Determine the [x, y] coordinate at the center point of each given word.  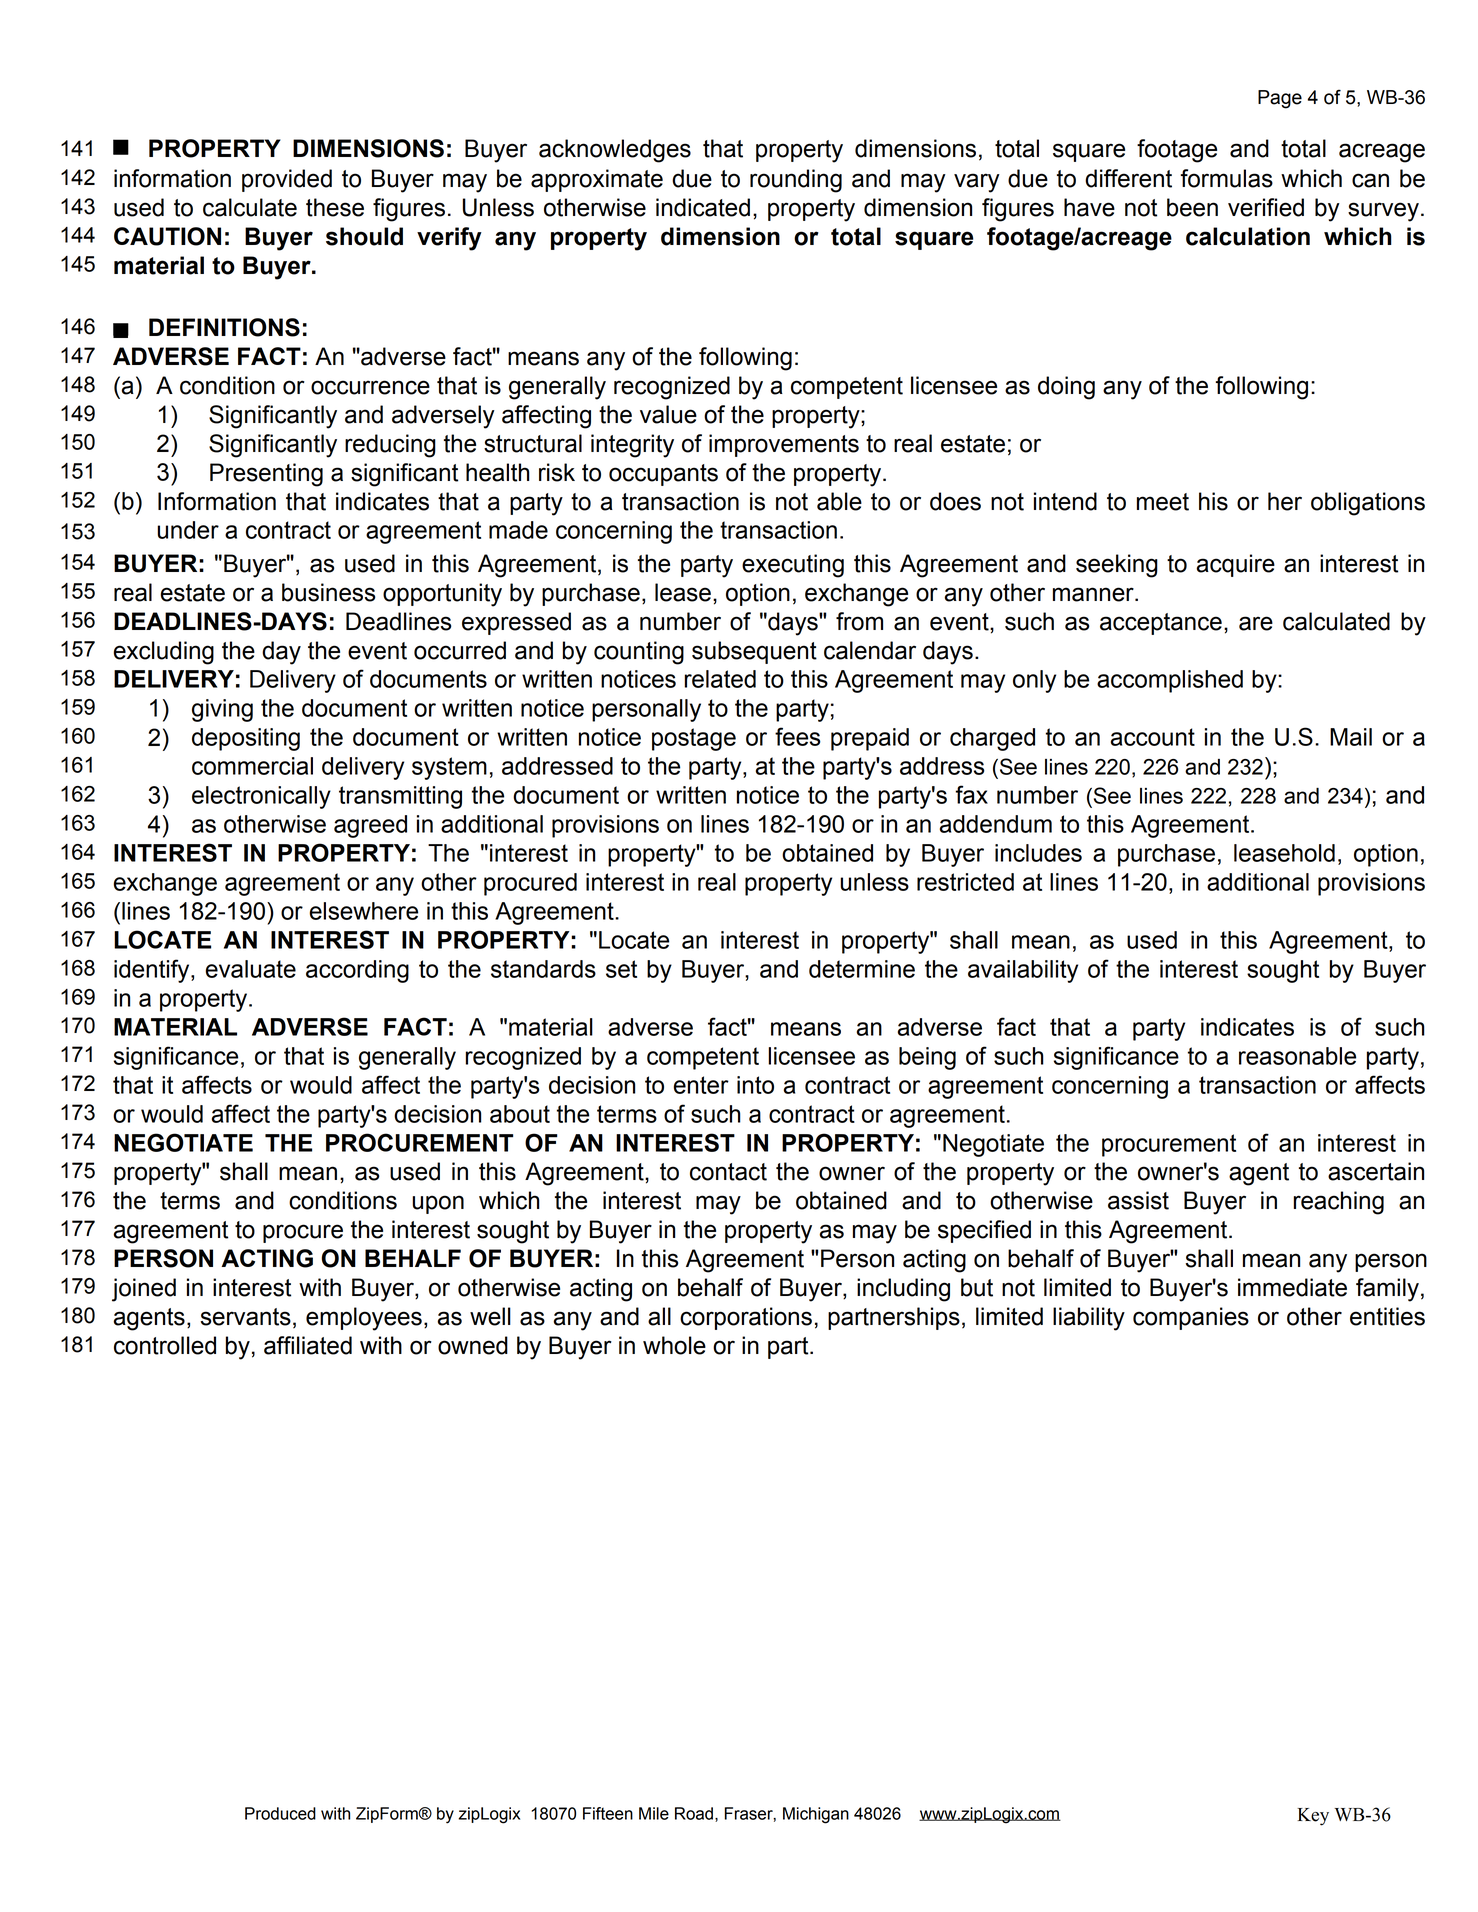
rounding [796, 181]
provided [287, 180]
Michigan [816, 1815]
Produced [280, 1813]
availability [1023, 971]
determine [862, 969]
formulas [1227, 178]
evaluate [251, 969]
